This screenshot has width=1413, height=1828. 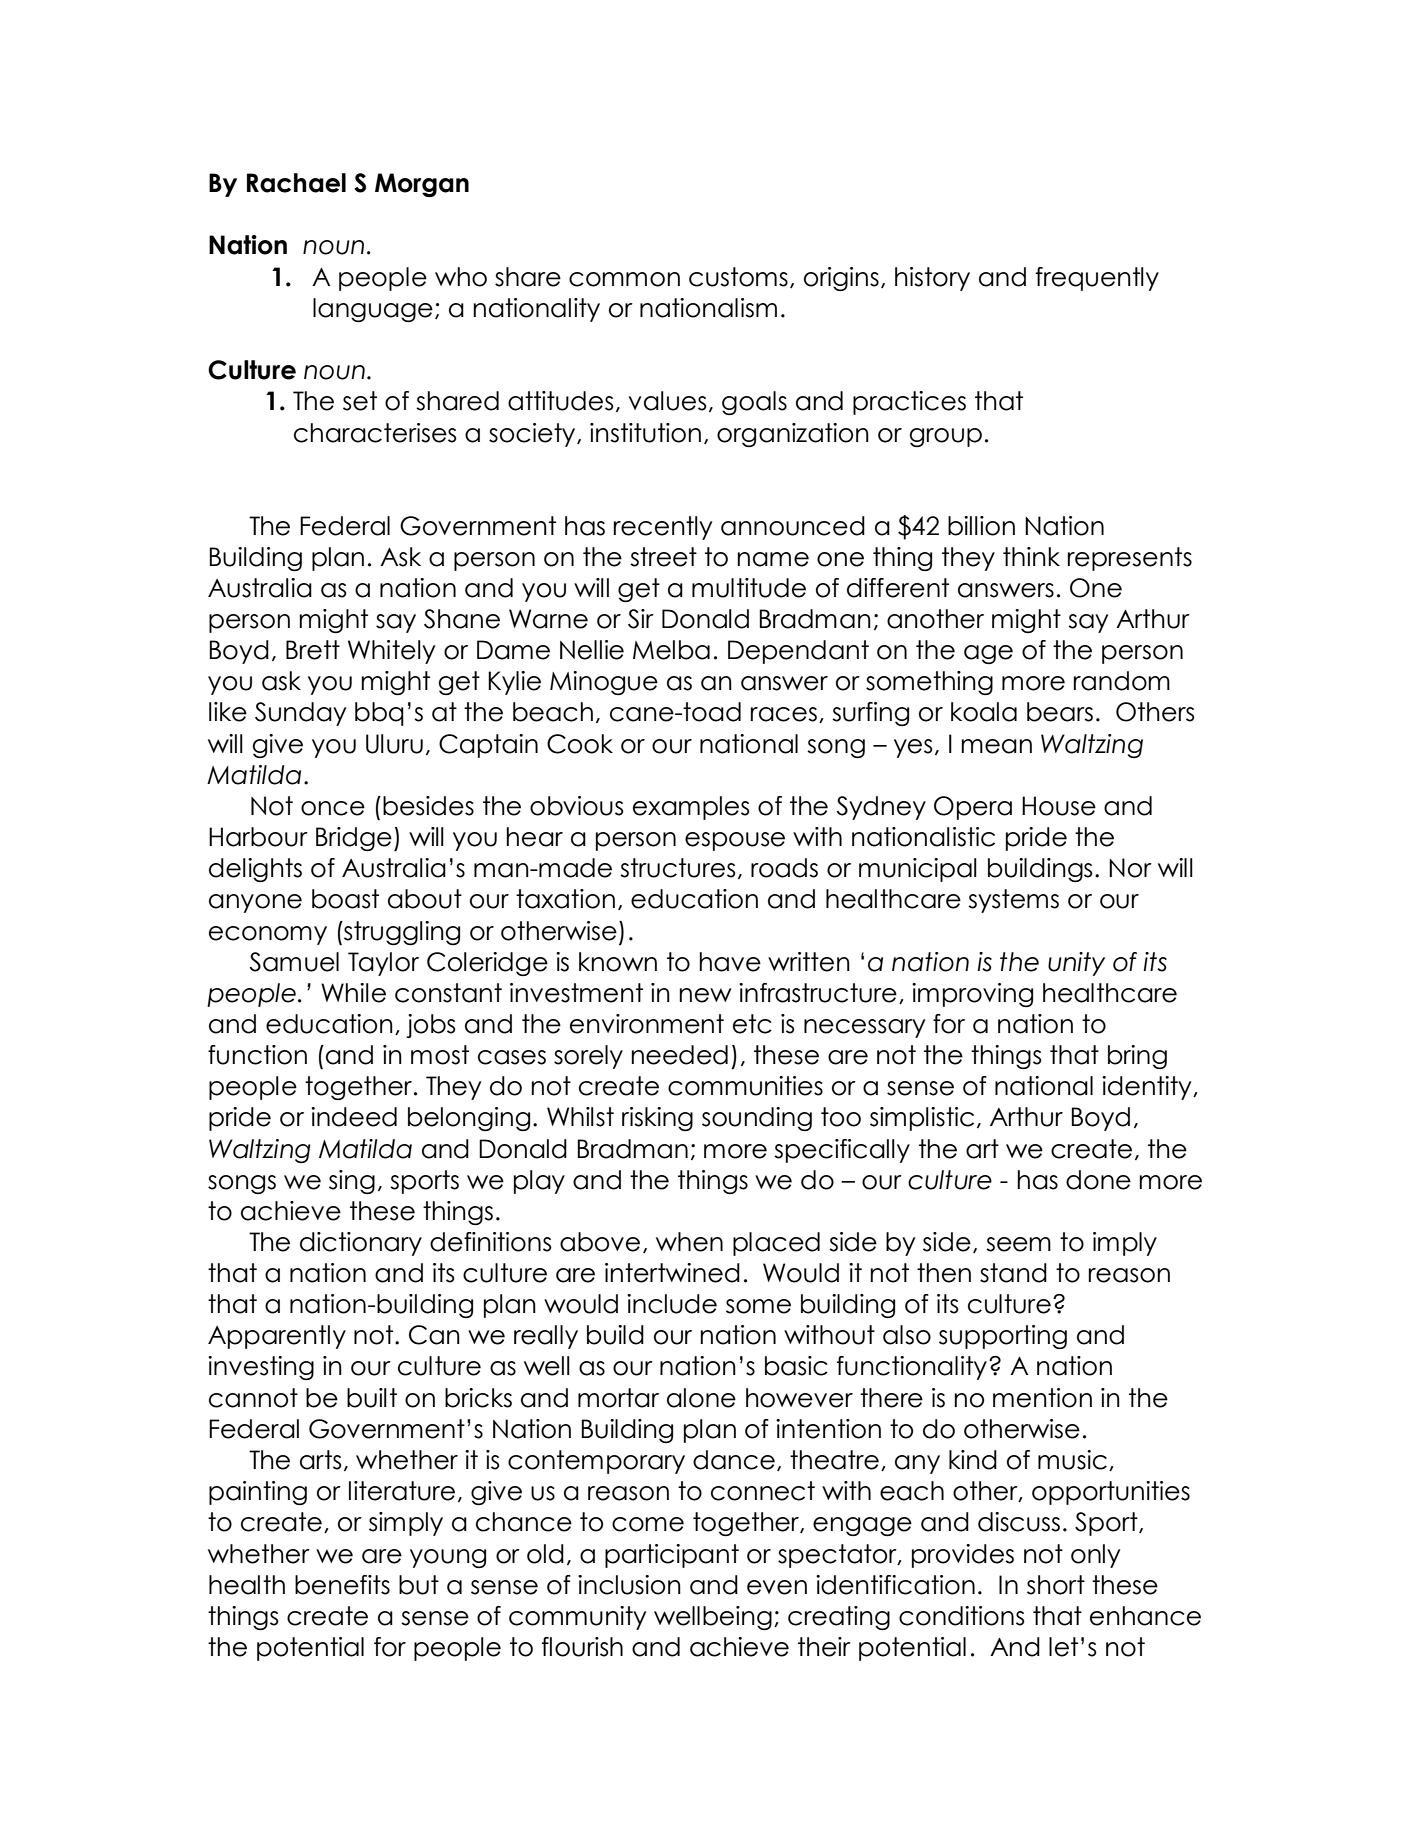 What do you see at coordinates (1056, 1585) in the screenshot?
I see `short` at bounding box center [1056, 1585].
